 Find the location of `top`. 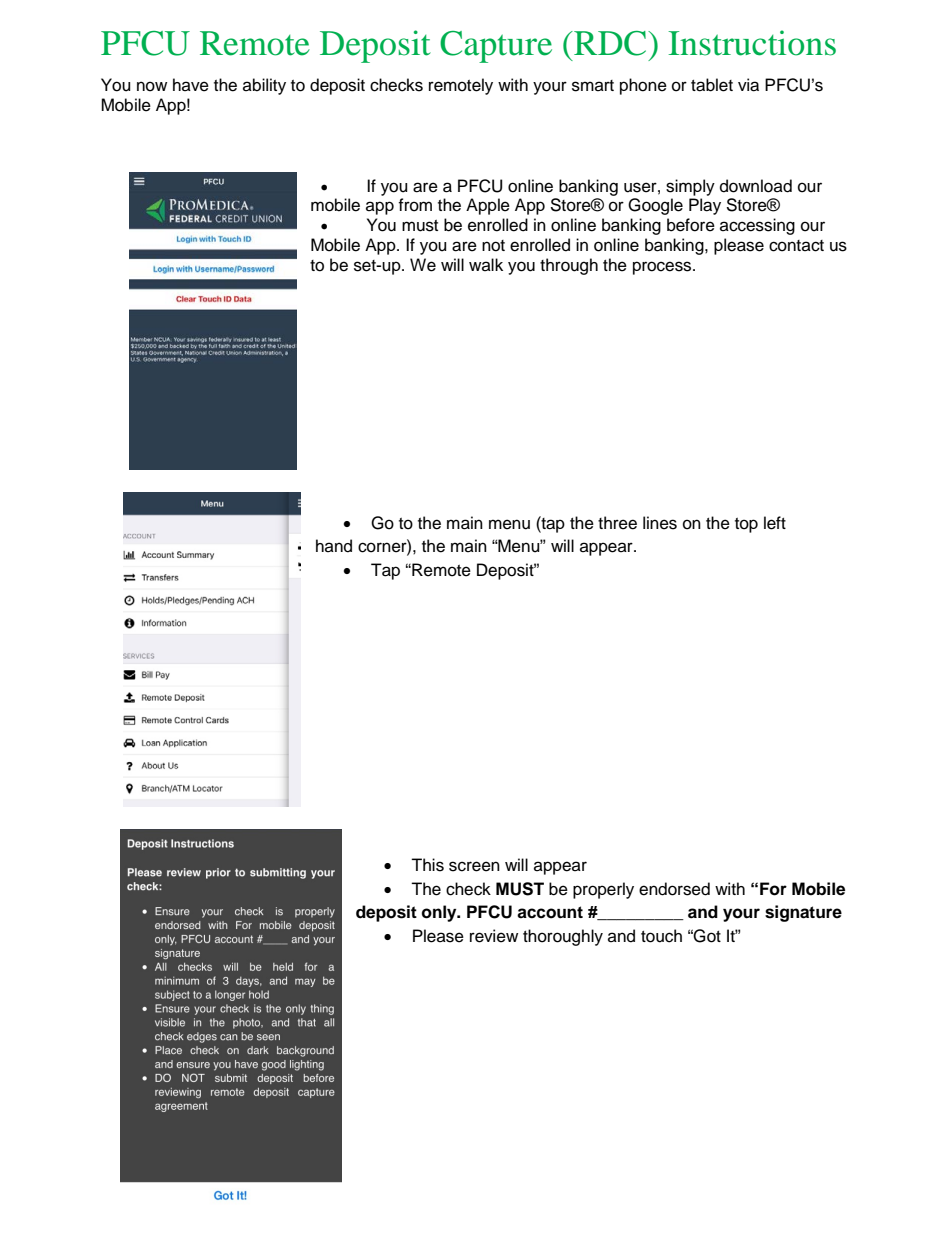

top is located at coordinates (746, 525).
